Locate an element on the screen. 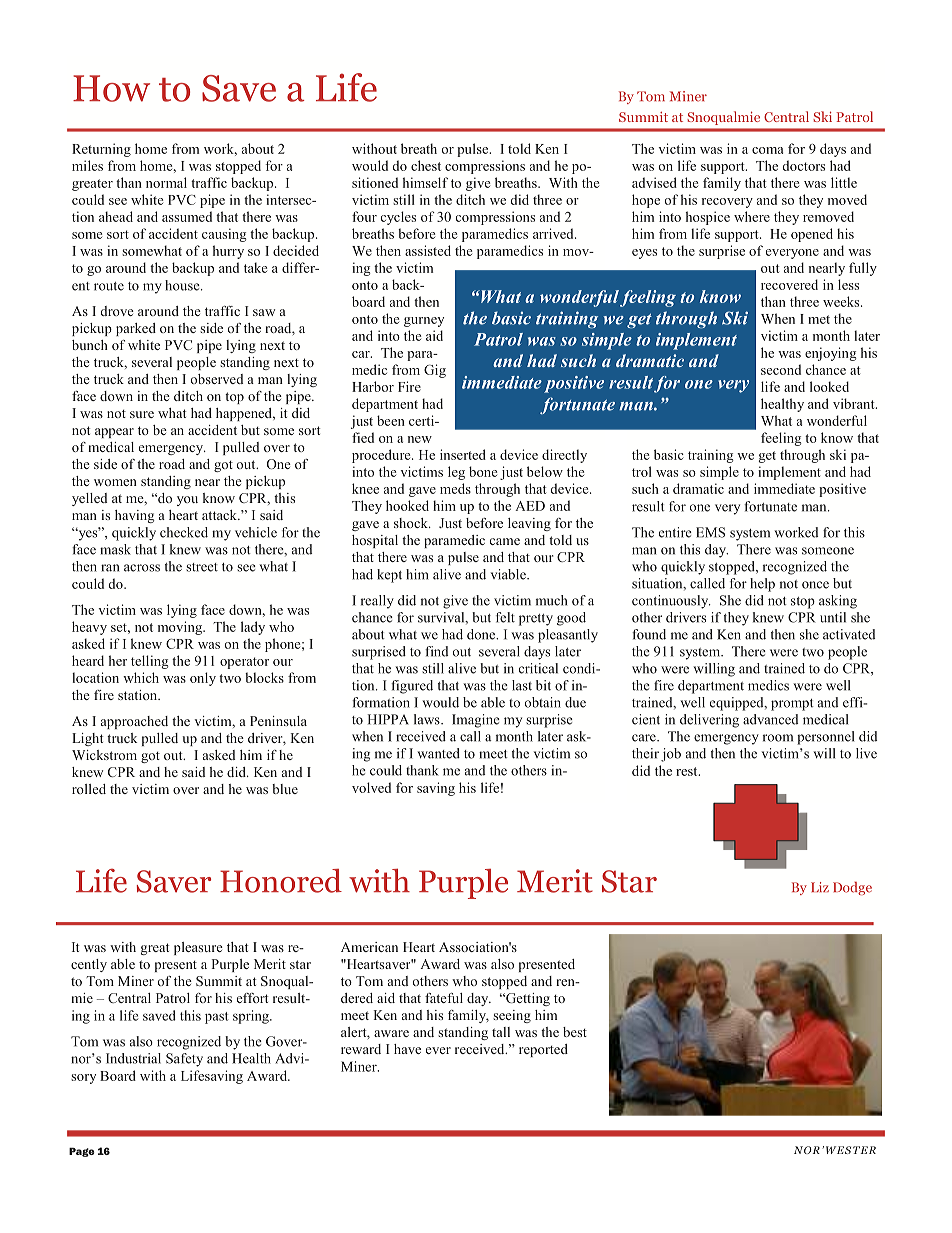 This screenshot has height=1233, width=952. rolled is located at coordinates (89, 789).
